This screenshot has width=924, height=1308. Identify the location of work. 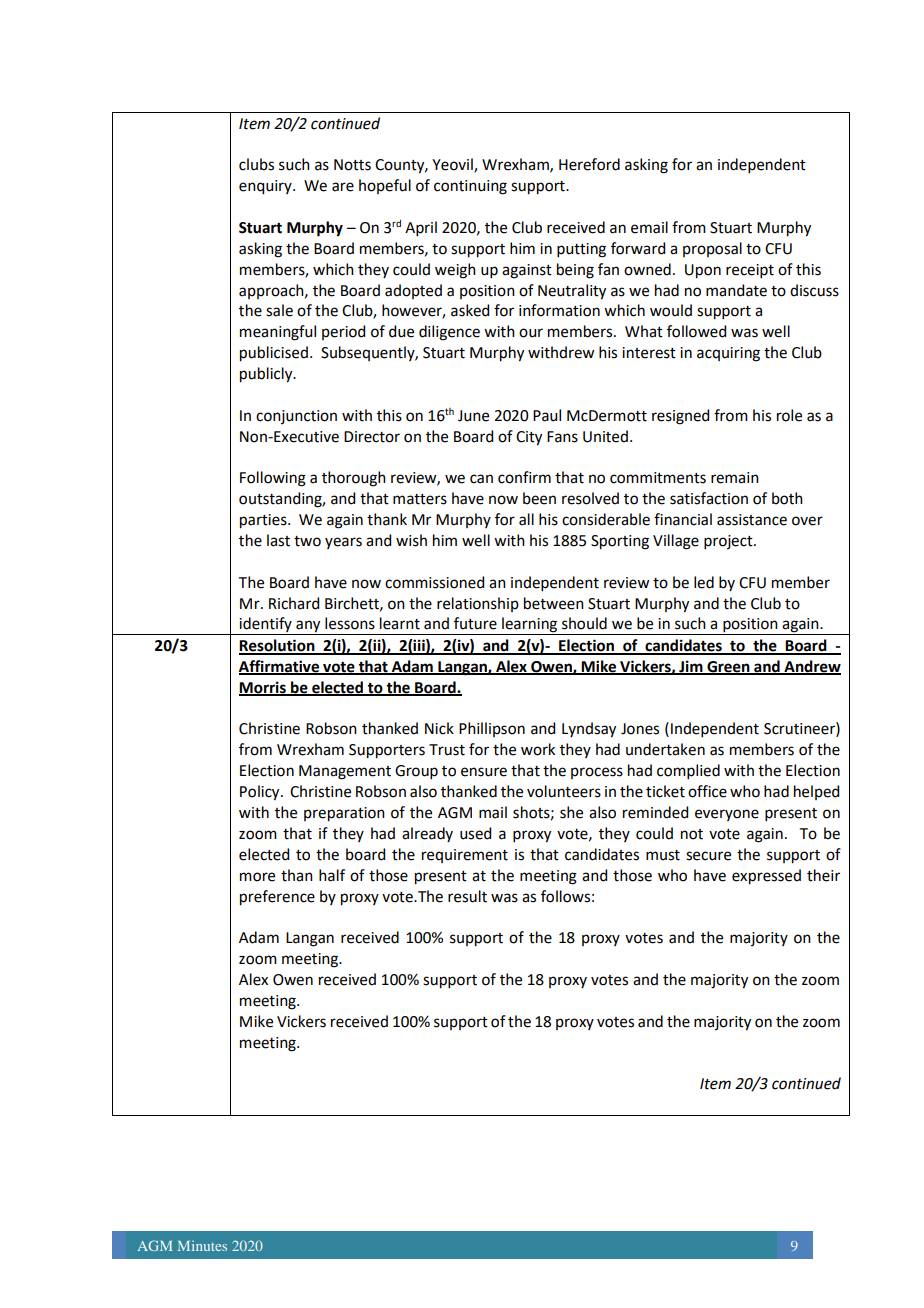
(538, 749).
